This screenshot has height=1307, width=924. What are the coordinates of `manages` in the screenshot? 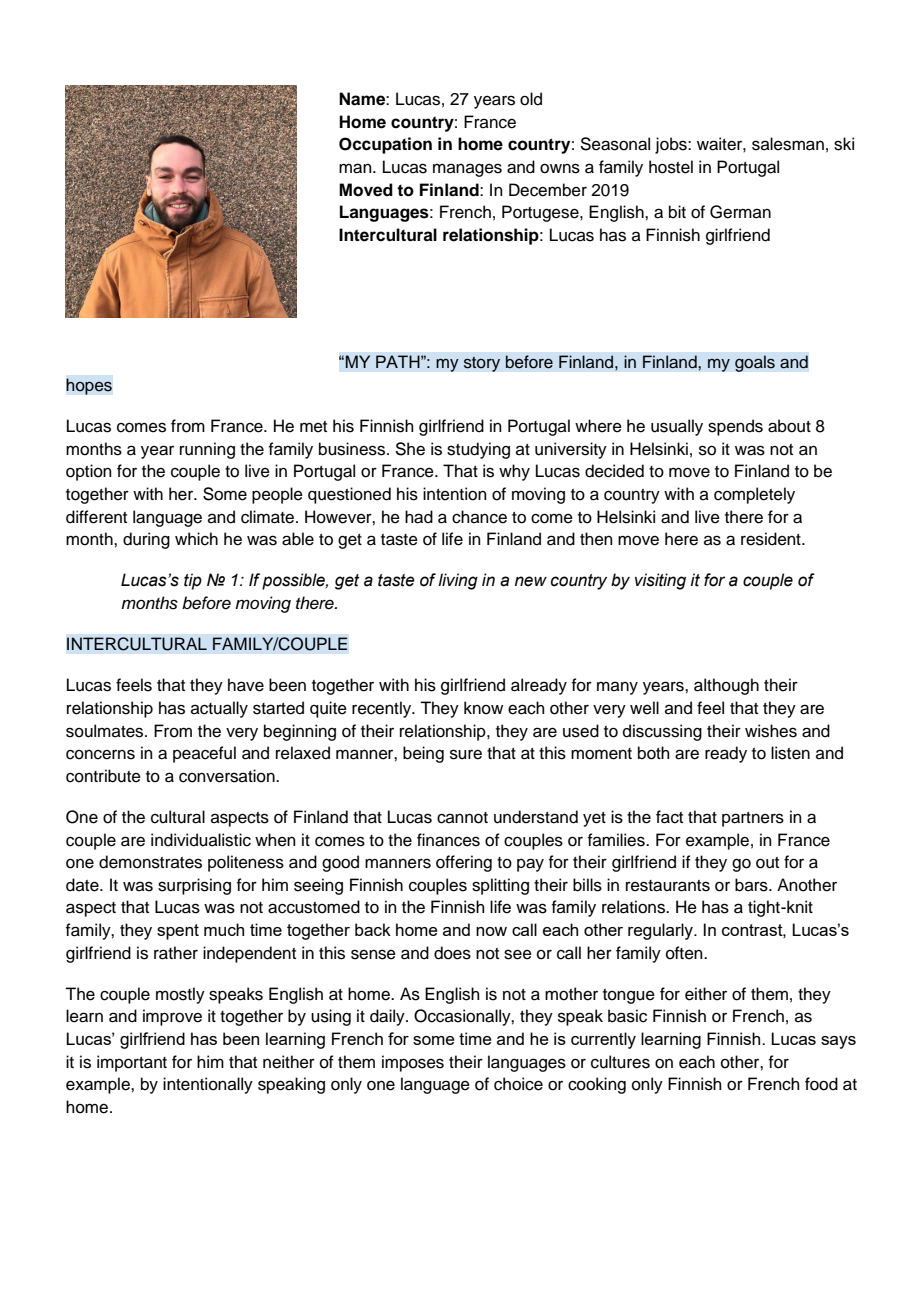 It's located at (467, 170).
